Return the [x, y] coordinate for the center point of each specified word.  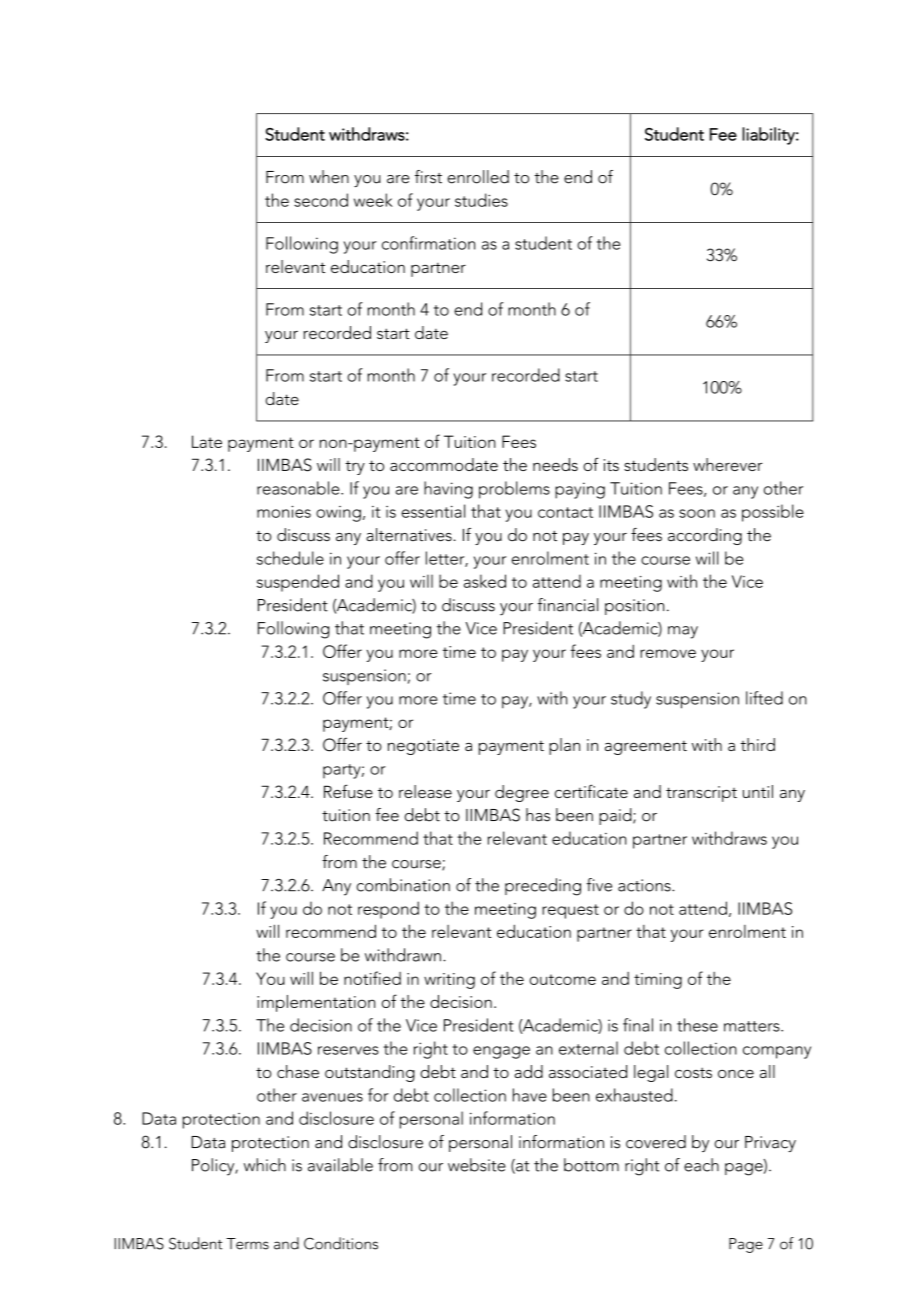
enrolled [478, 177]
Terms [247, 1244]
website [477, 1165]
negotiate [423, 747]
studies [481, 200]
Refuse [348, 791]
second [321, 200]
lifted [764, 698]
